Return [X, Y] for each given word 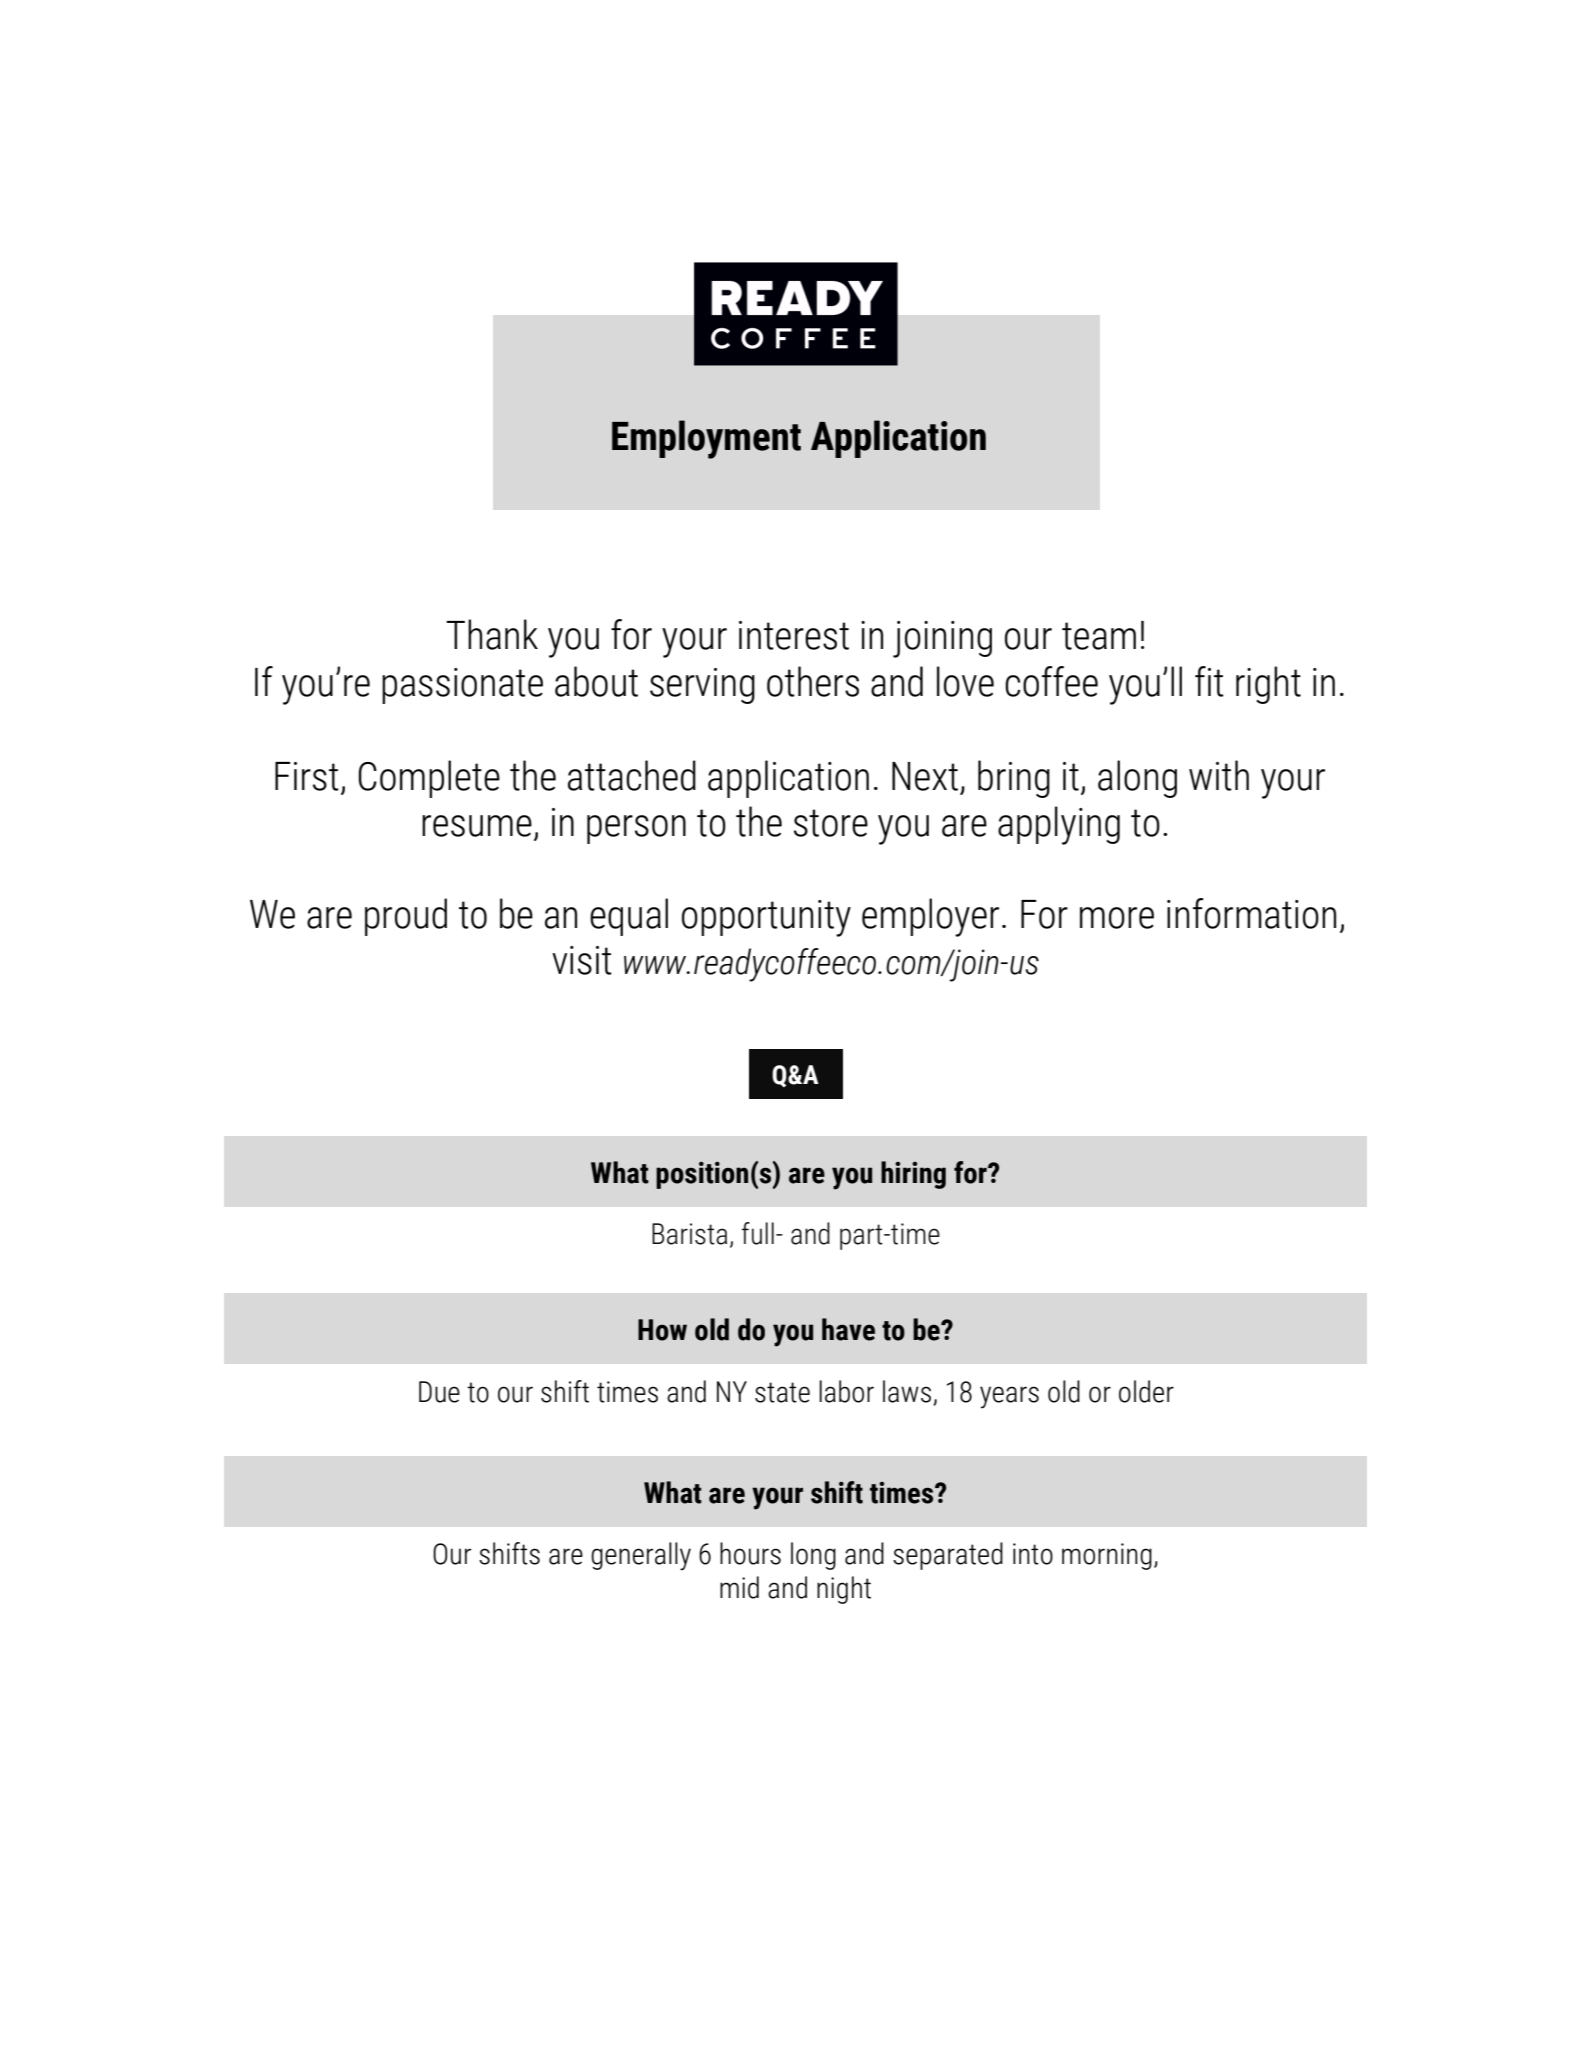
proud [406, 917]
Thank [492, 634]
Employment [706, 439]
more [1117, 918]
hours [750, 1553]
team [1099, 636]
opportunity [766, 918]
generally [641, 1556]
